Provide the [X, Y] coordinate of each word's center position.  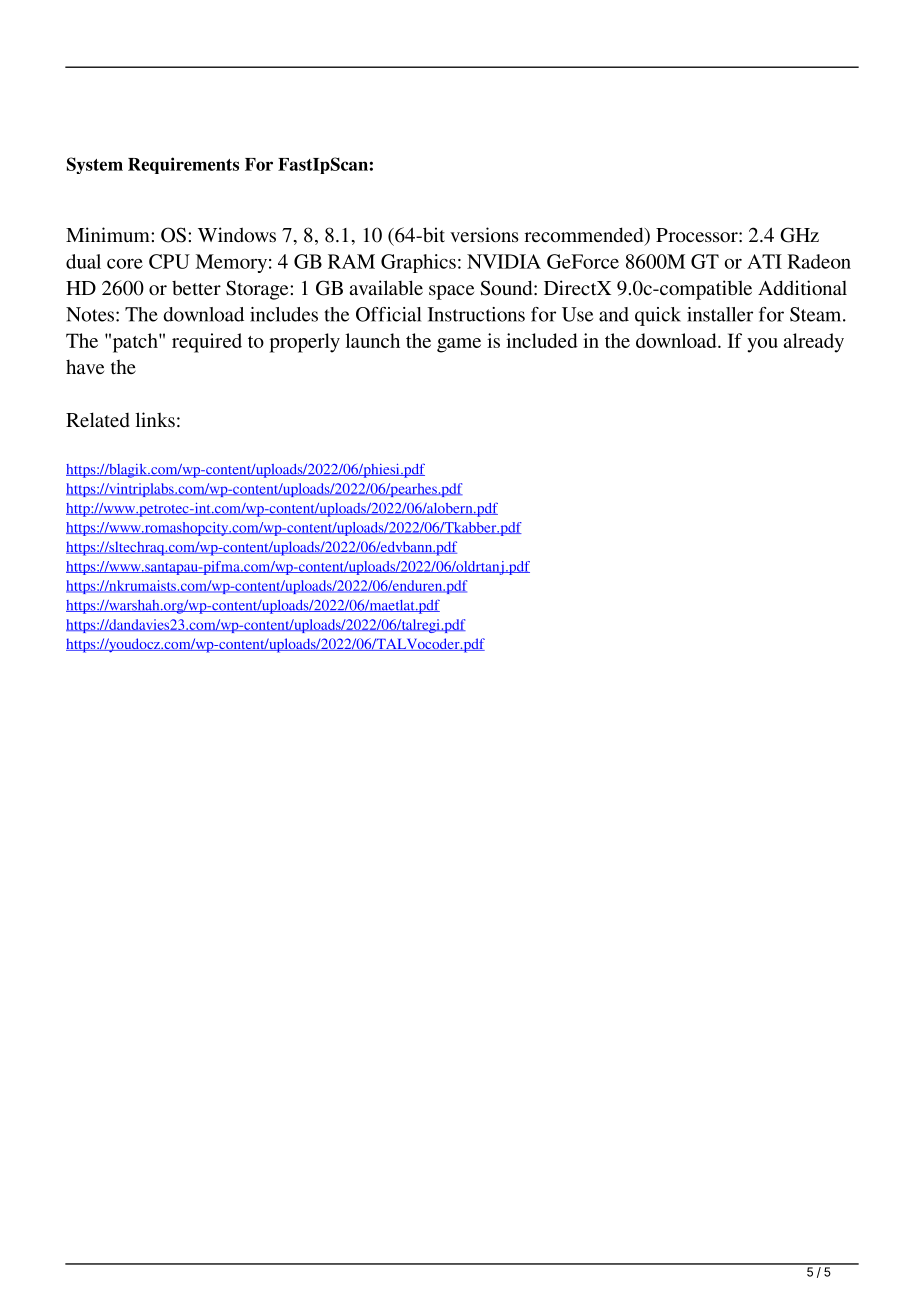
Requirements [183, 165]
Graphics [418, 263]
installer [720, 314]
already [814, 343]
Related [98, 419]
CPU [169, 261]
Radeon [819, 261]
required [207, 343]
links [155, 419]
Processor [698, 235]
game [459, 345]
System [95, 165]
